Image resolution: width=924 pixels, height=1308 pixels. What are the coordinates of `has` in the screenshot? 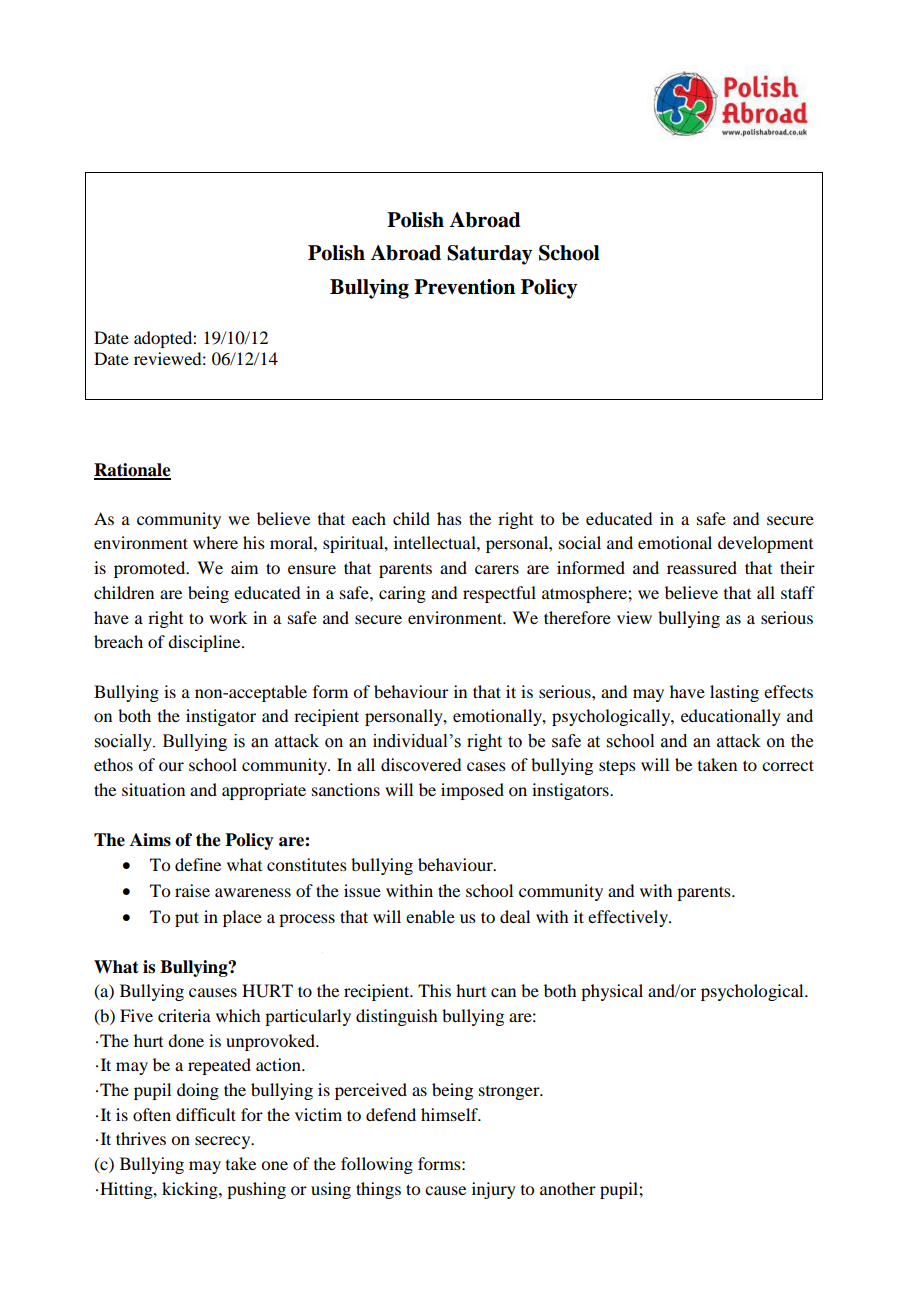 It's located at (449, 518).
